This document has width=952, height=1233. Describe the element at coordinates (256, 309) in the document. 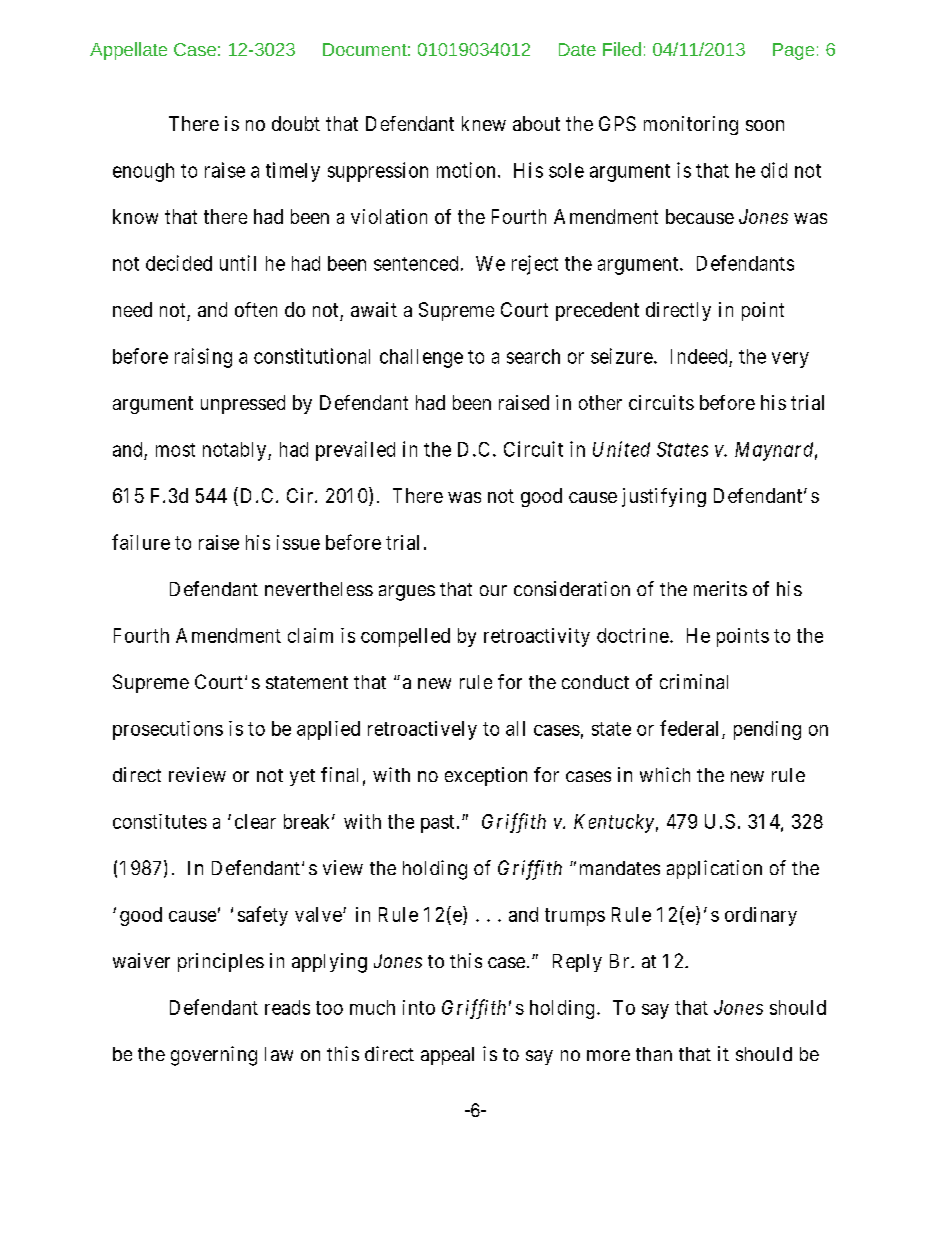

I see `often` at that location.
